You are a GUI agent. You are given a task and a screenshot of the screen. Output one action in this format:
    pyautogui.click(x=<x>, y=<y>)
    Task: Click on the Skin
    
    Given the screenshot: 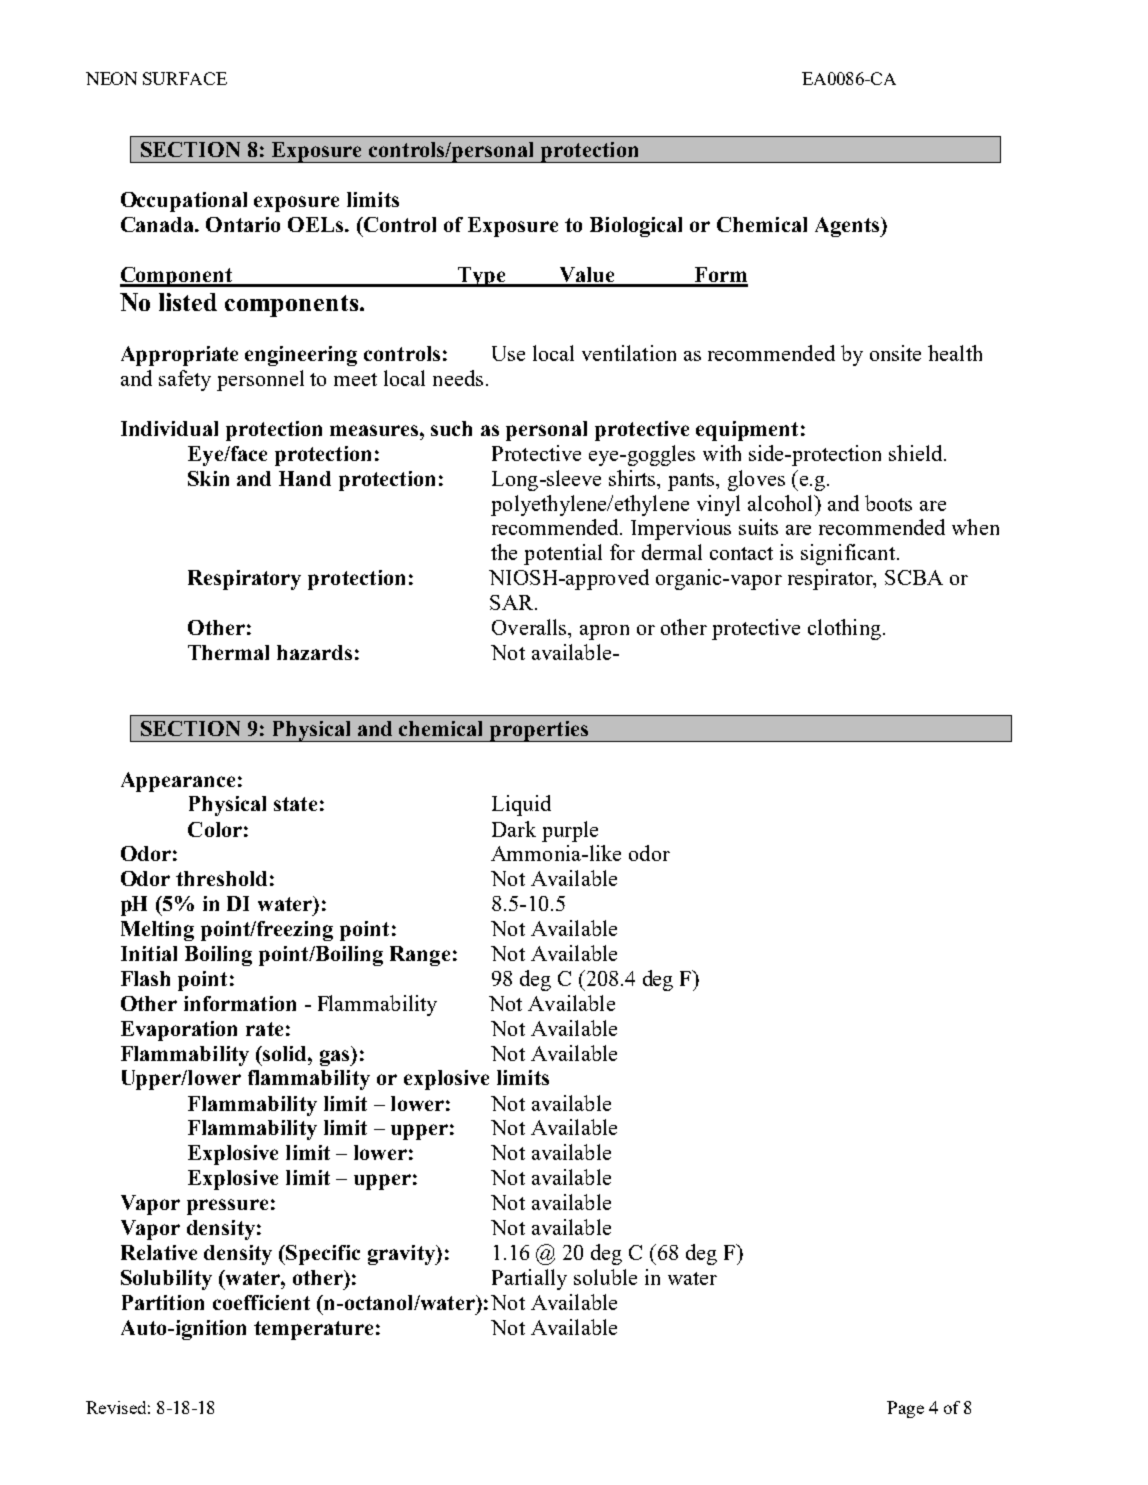 What is the action you would take?
    pyautogui.click(x=208, y=478)
